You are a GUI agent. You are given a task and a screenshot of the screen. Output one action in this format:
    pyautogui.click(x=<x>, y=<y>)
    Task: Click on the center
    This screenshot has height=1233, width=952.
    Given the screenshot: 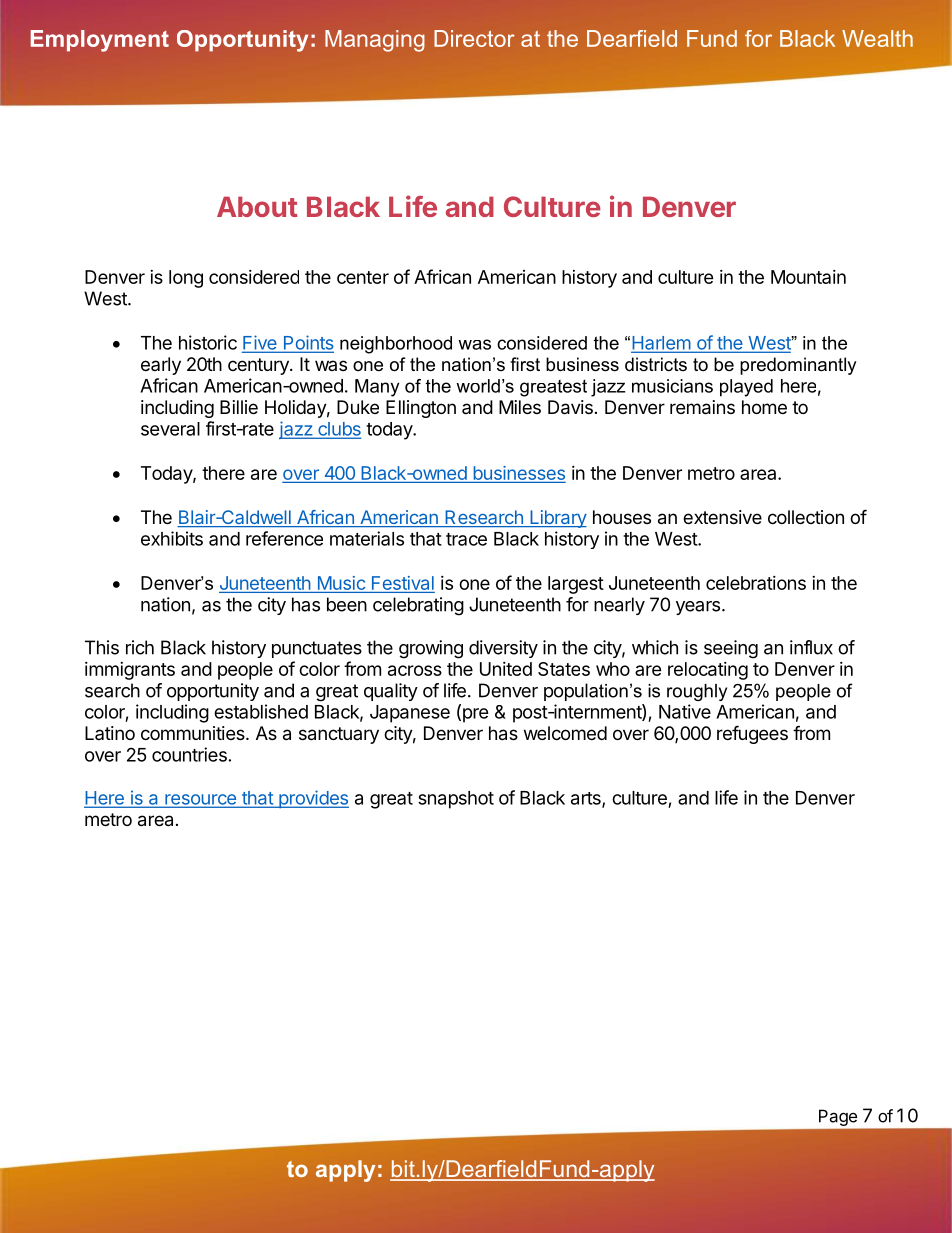 What is the action you would take?
    pyautogui.click(x=363, y=277)
